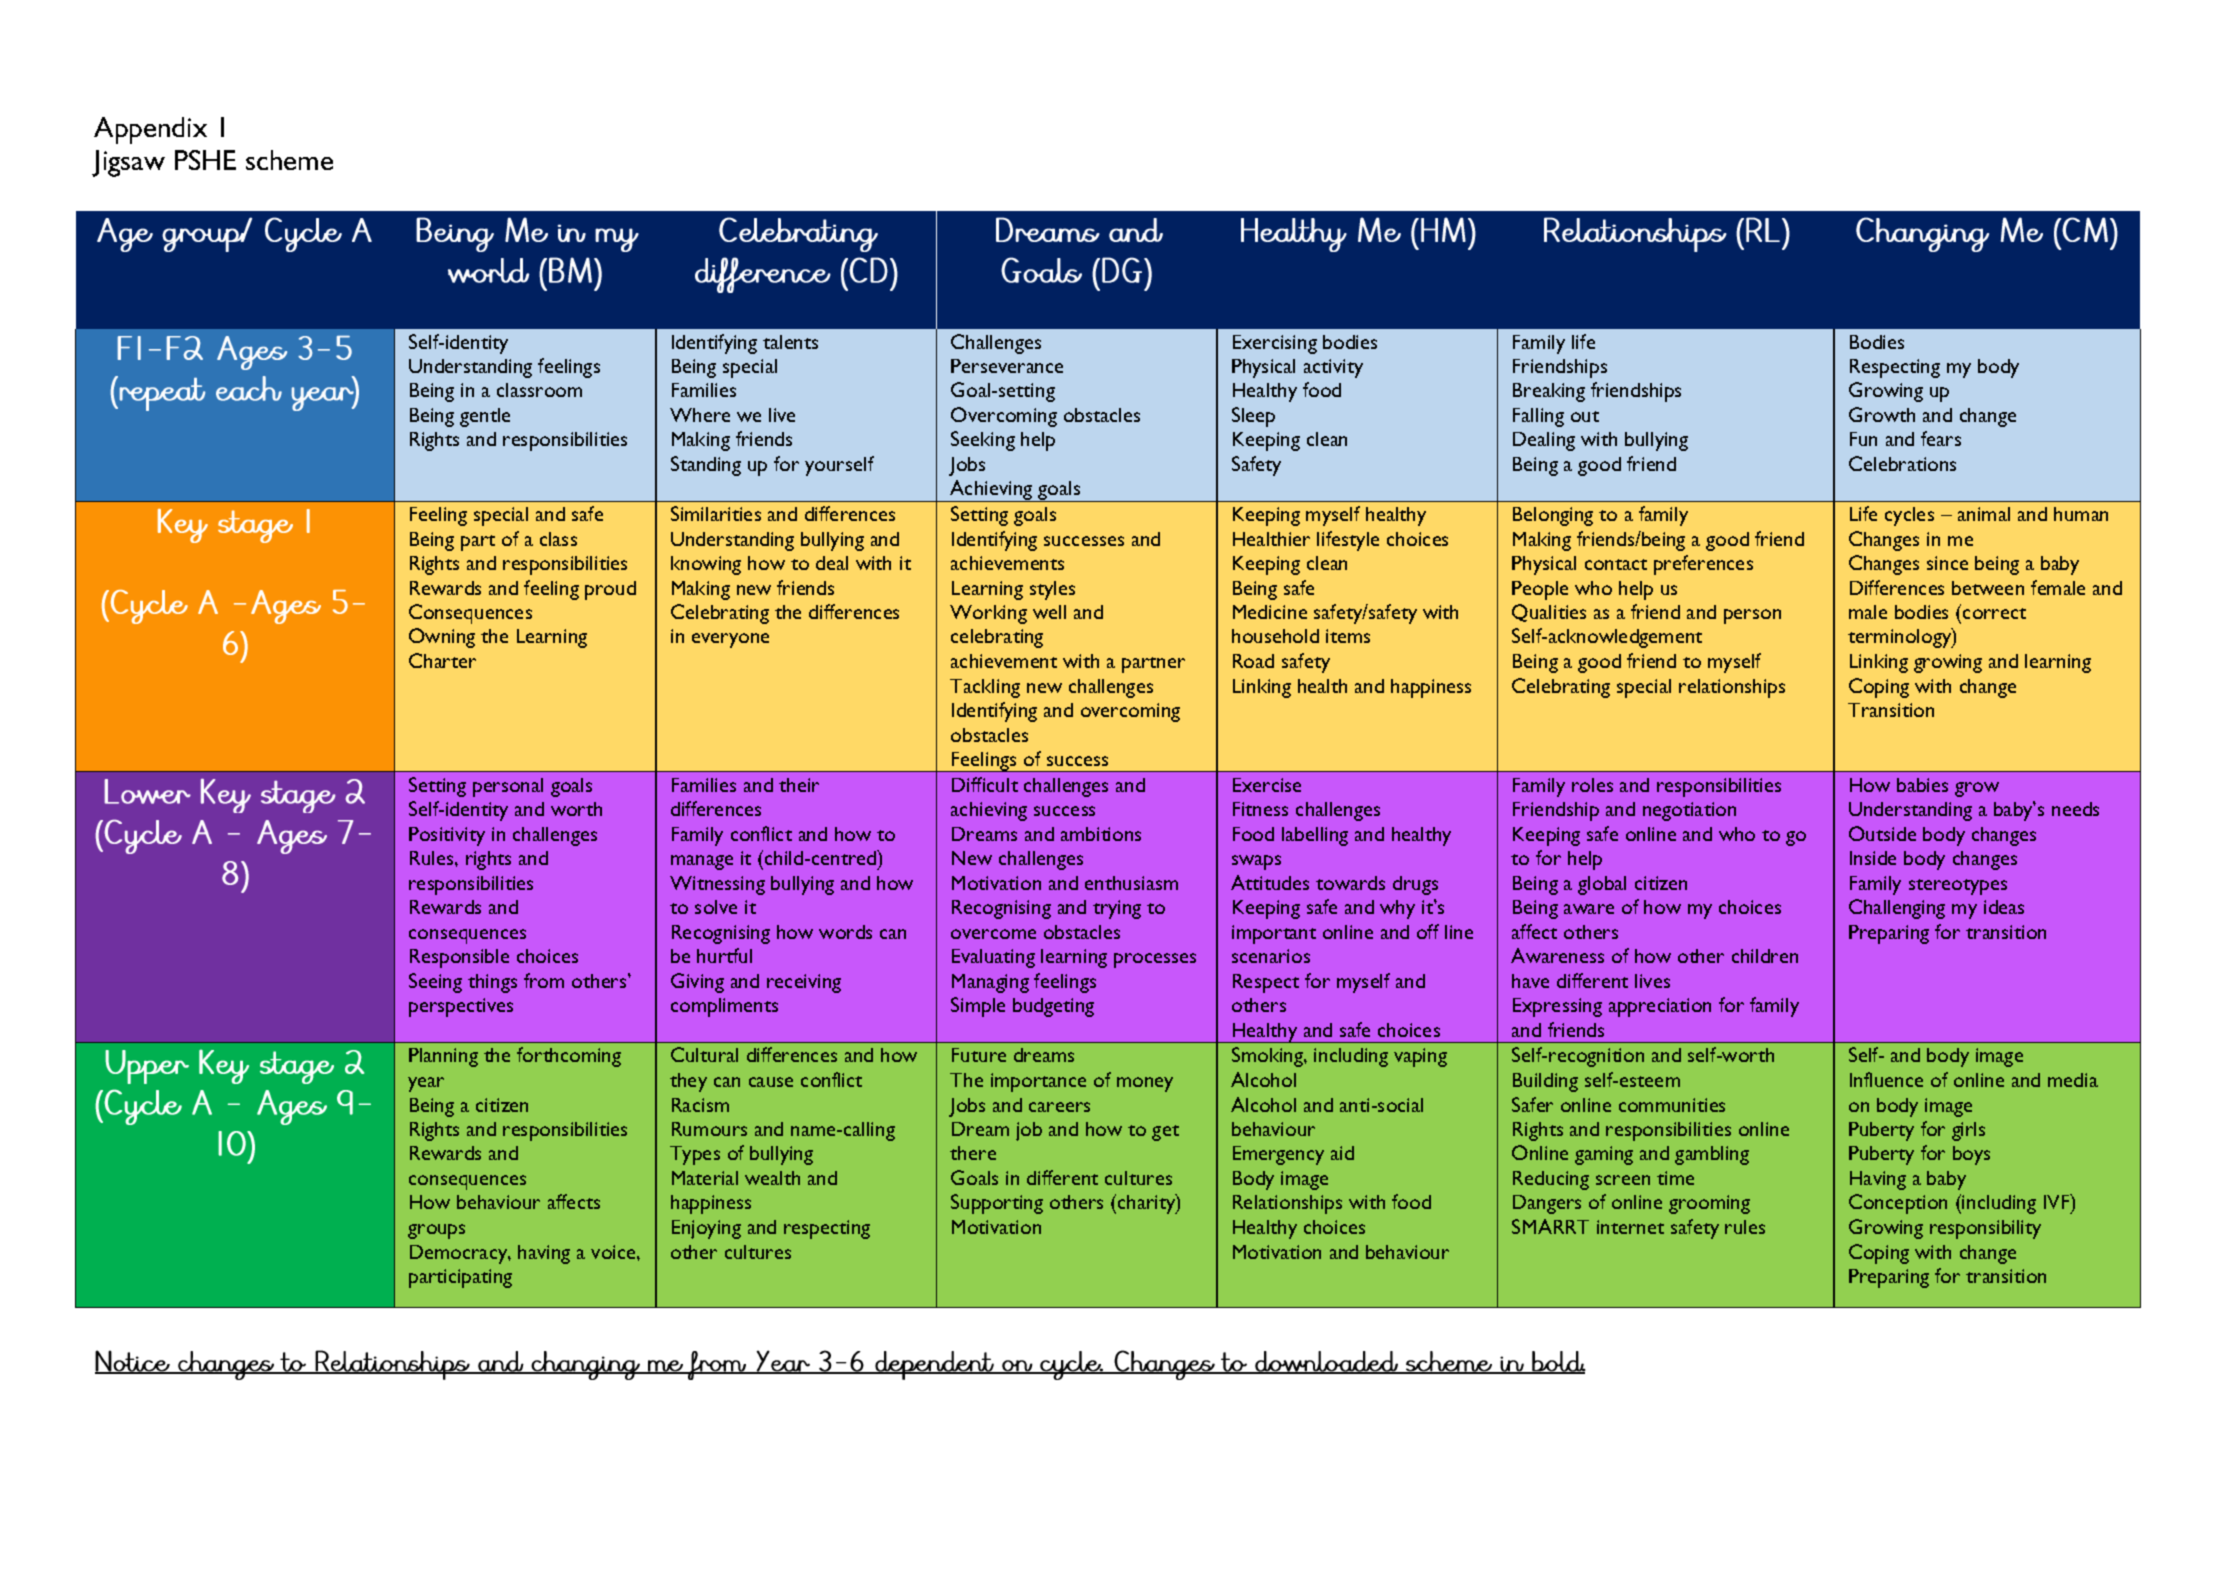 The image size is (2221, 1571). What do you see at coordinates (1155, 960) in the image?
I see `processes` at bounding box center [1155, 960].
